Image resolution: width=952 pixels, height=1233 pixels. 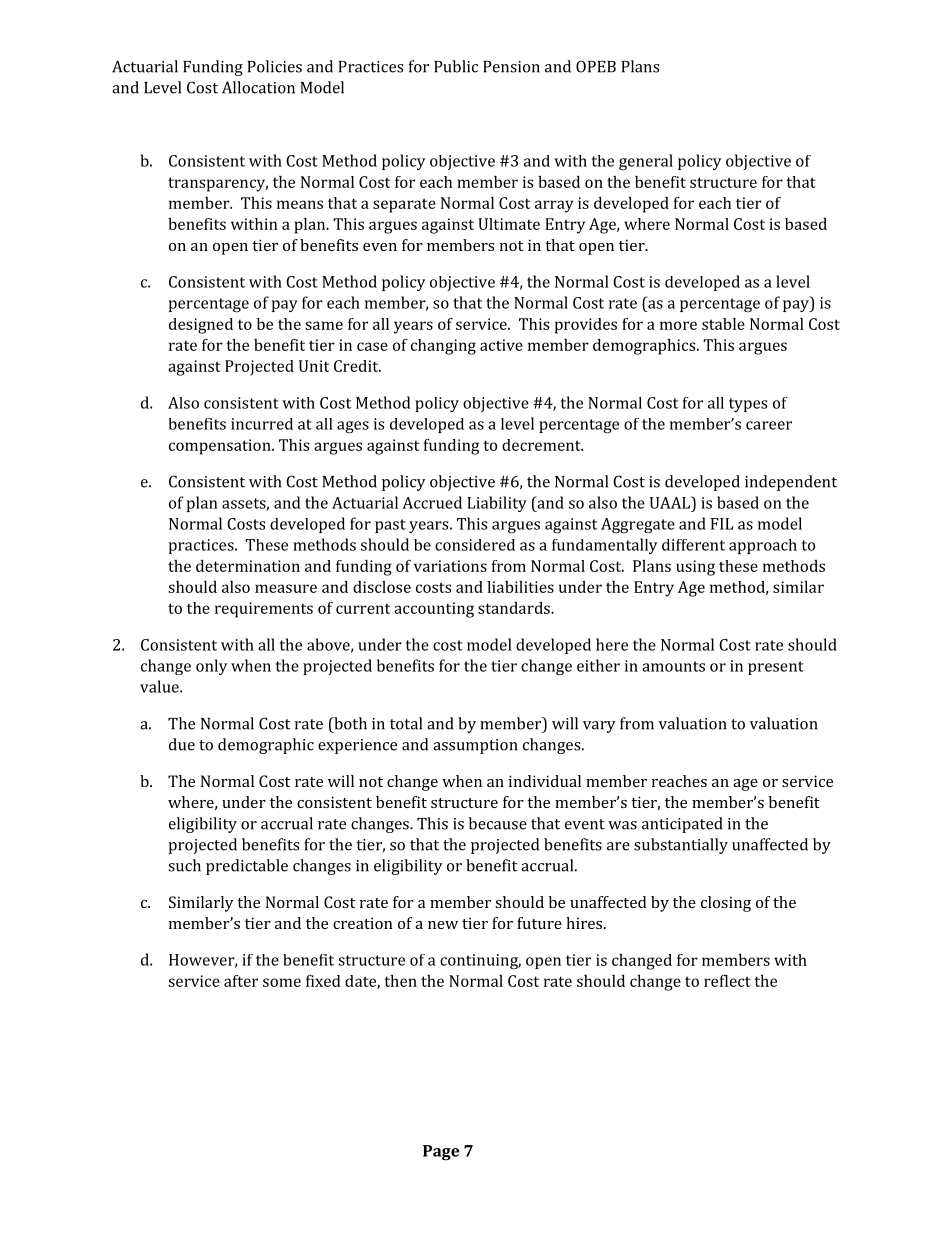 I want to click on anticipated, so click(x=682, y=825).
